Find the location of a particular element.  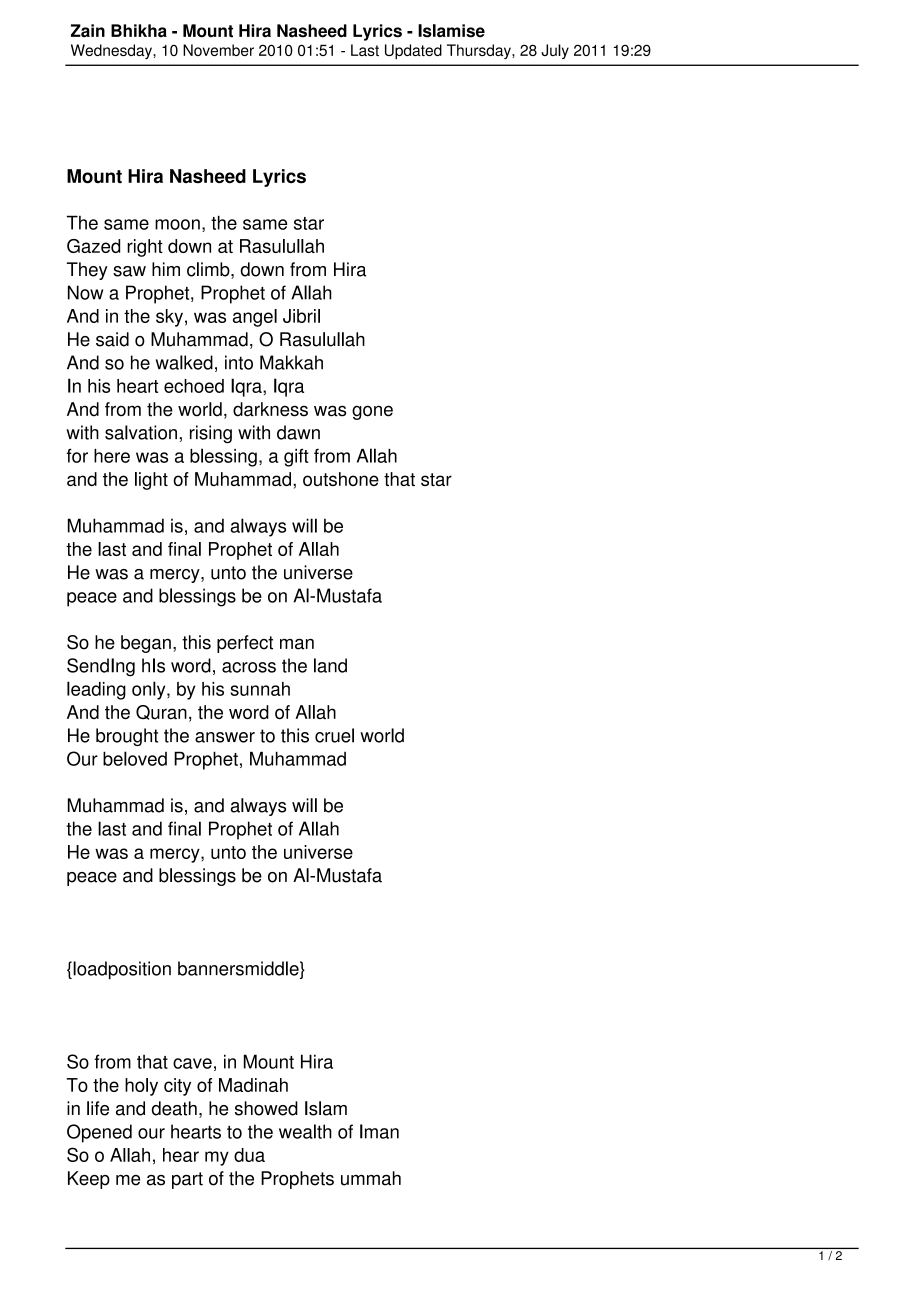

Wednesday is located at coordinates (112, 51).
